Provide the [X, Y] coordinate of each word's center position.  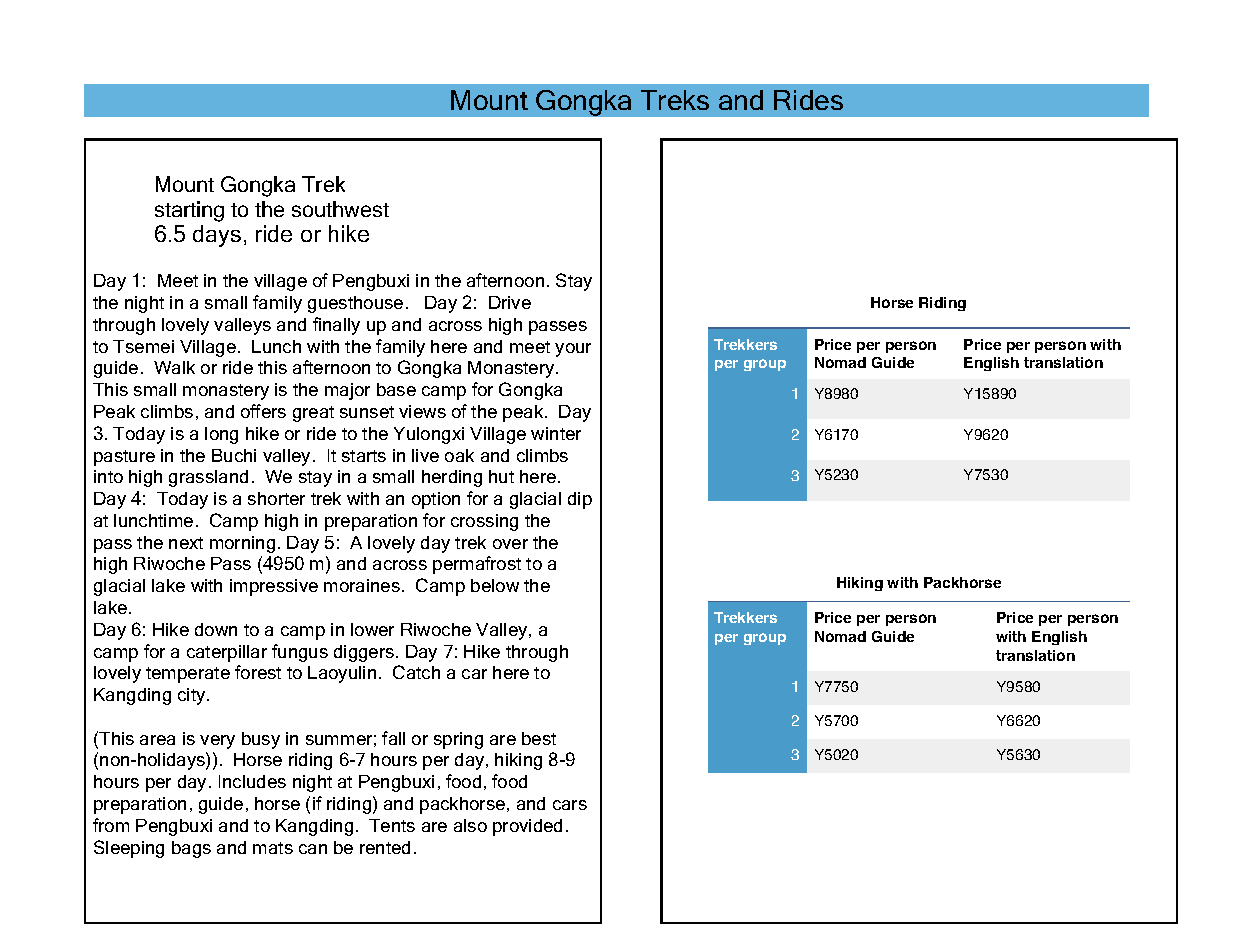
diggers [365, 653]
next [186, 543]
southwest [340, 209]
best [539, 738]
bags [191, 849]
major [347, 391]
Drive [510, 302]
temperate [188, 675]
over [510, 544]
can [313, 849]
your [573, 350]
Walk [174, 367]
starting [189, 211]
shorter [276, 498]
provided [527, 827]
